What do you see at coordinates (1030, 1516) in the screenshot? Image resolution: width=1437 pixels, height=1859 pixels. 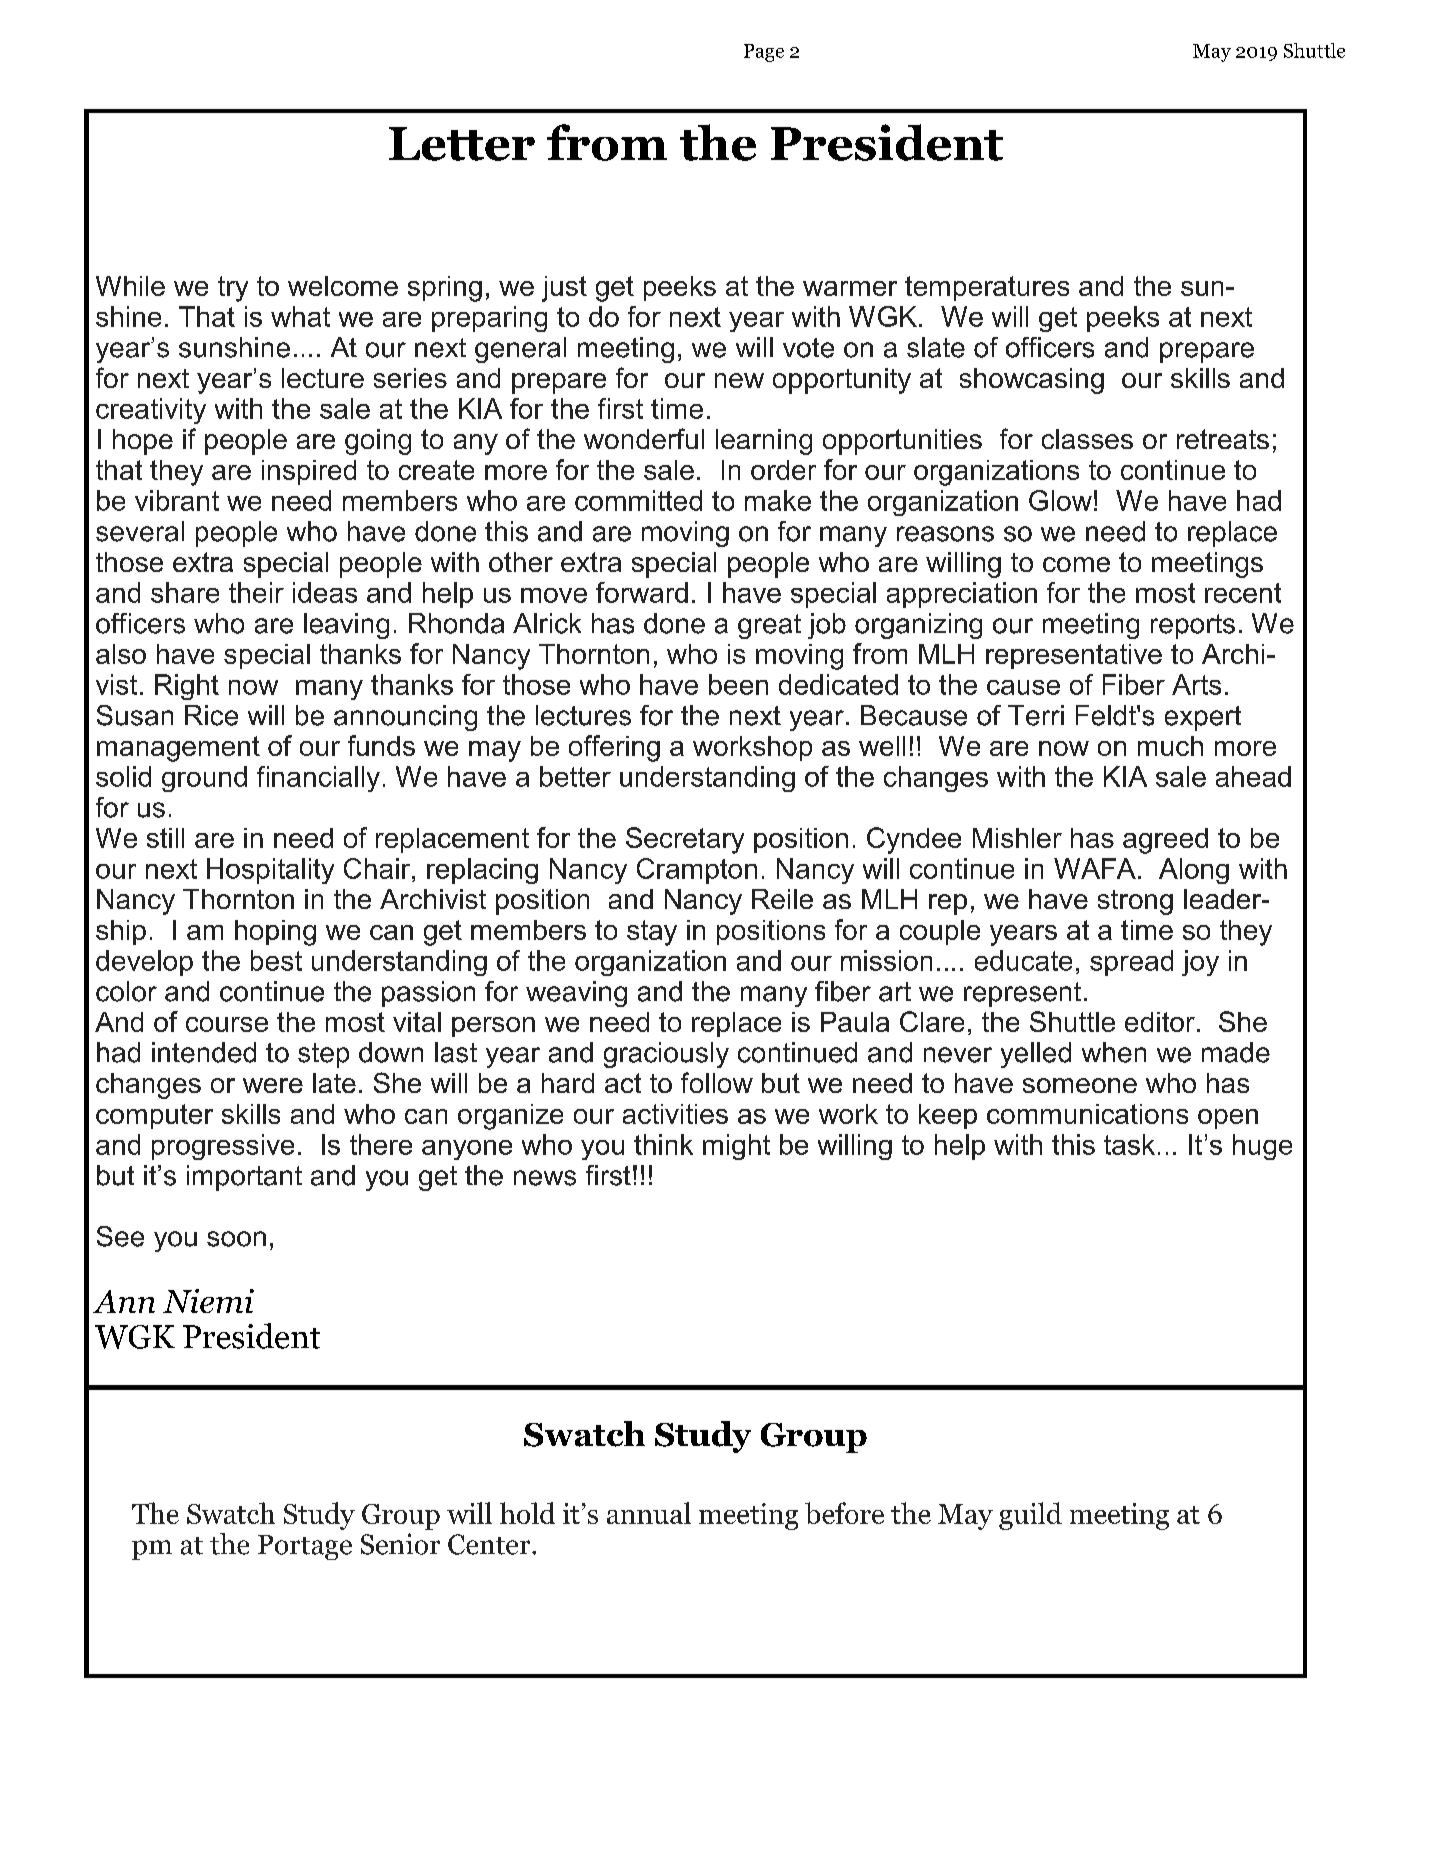 I see `guild` at bounding box center [1030, 1516].
